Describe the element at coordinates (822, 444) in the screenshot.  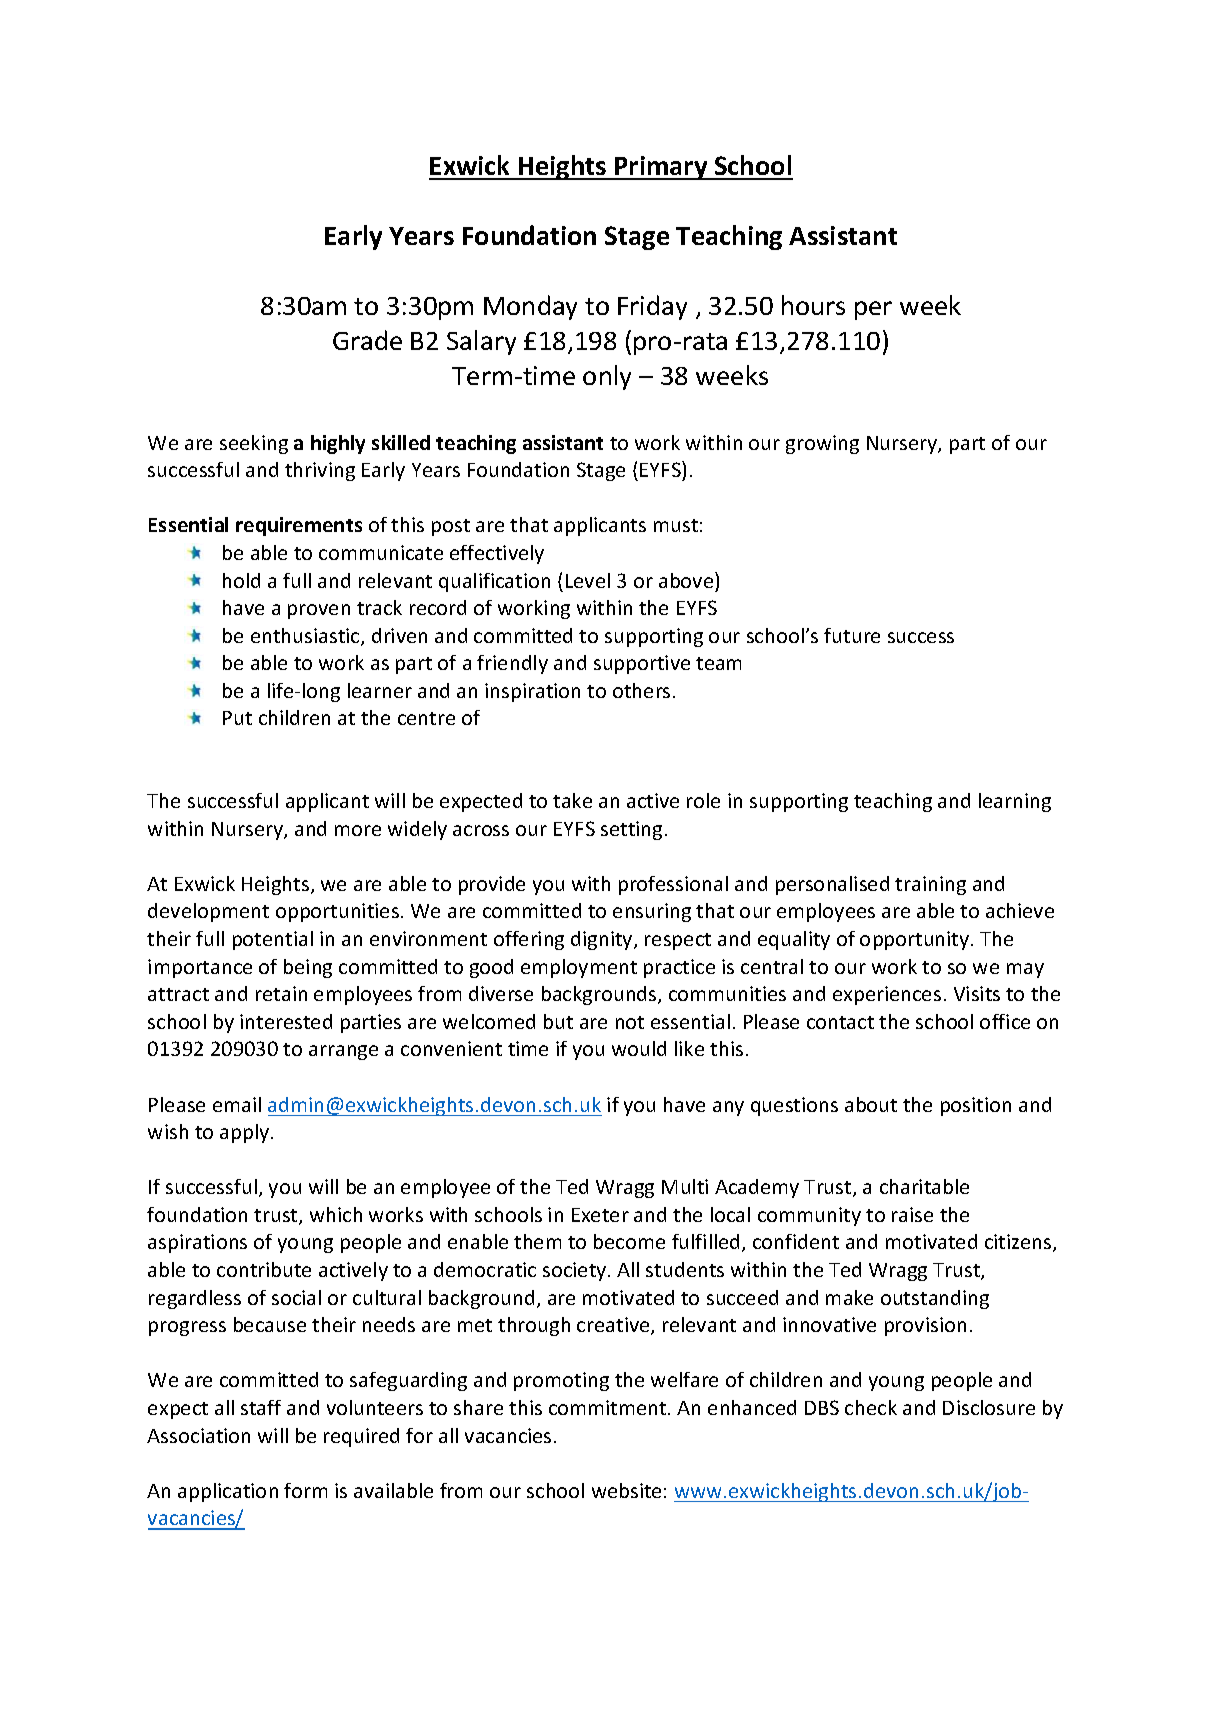
I see `growing` at that location.
